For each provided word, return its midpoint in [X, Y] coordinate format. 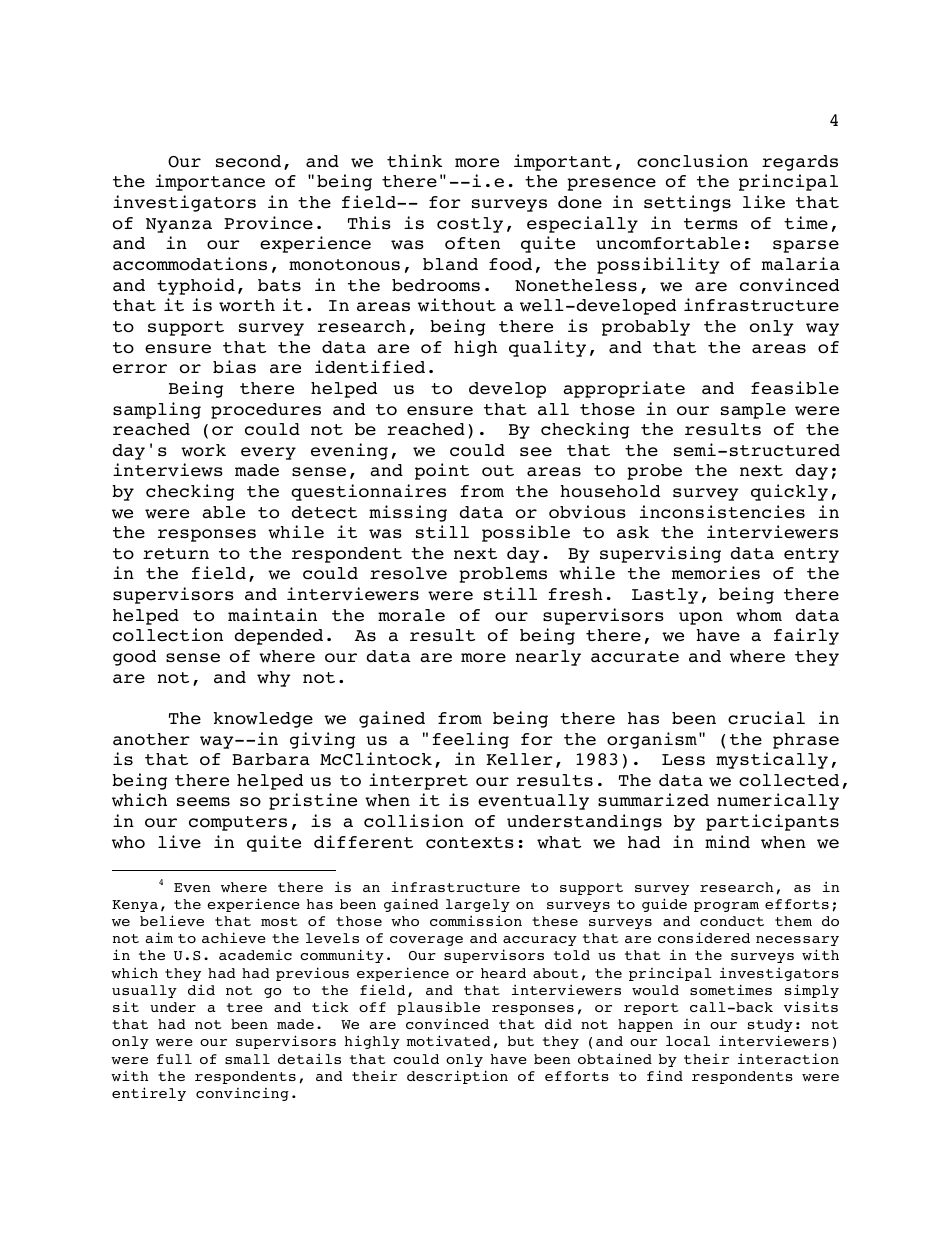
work [203, 450]
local [688, 1041]
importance [210, 182]
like [764, 202]
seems [203, 802]
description [457, 1077]
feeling [471, 740]
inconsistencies [722, 512]
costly [470, 225]
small [247, 1059]
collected [789, 780]
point [442, 471]
